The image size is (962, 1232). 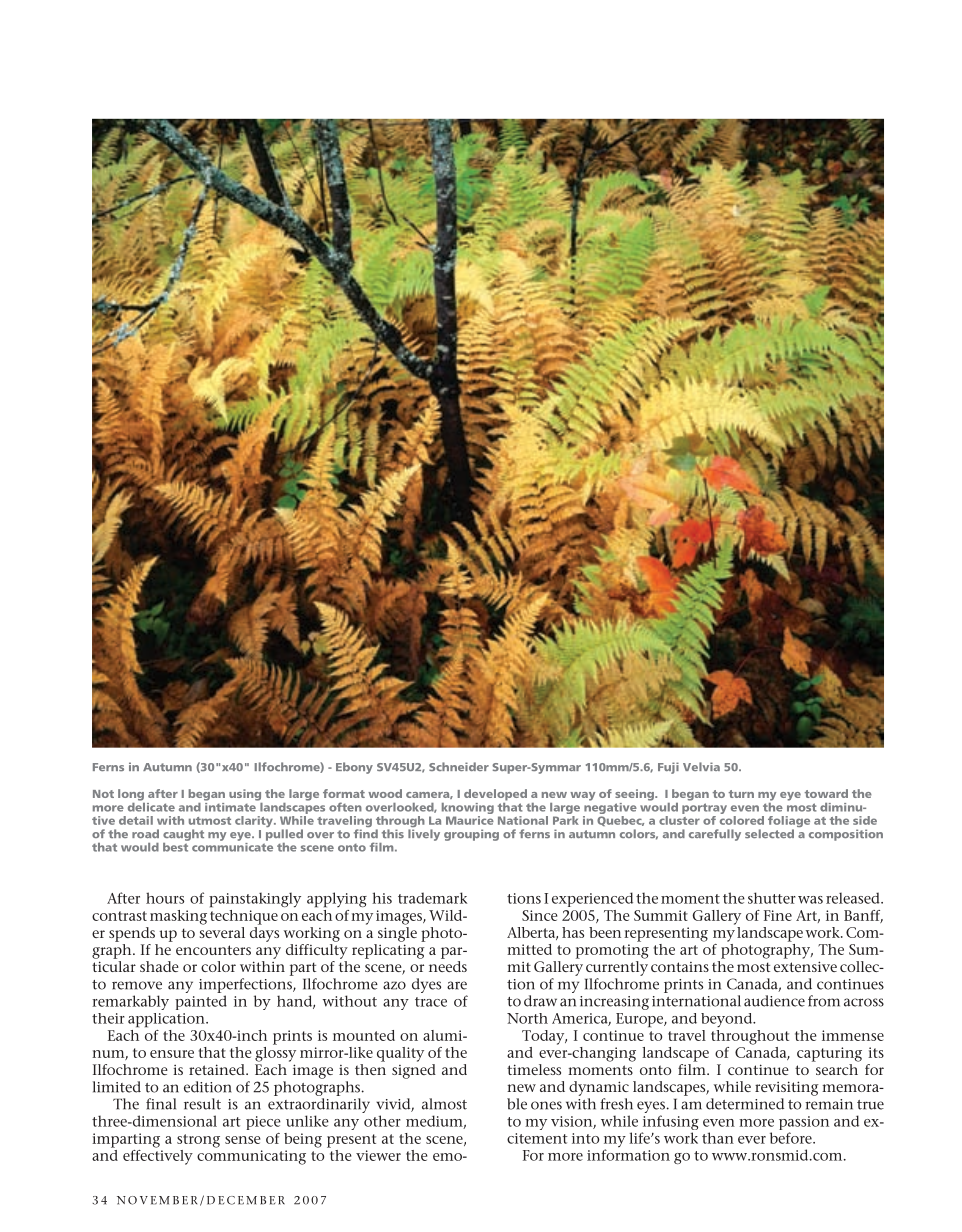 What do you see at coordinates (805, 966) in the screenshot?
I see `extensive` at bounding box center [805, 966].
